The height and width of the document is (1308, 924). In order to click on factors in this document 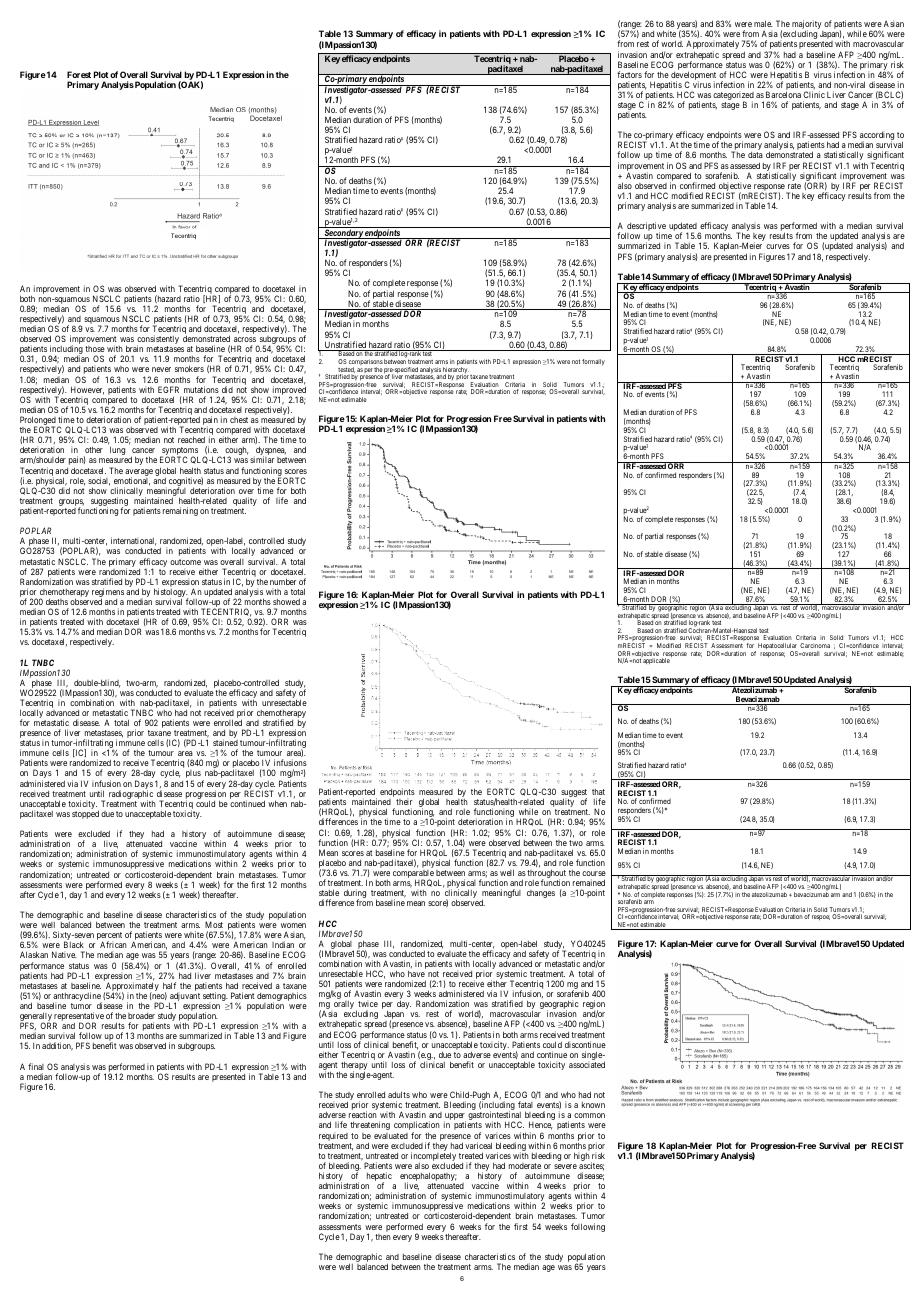, I will do `click(629, 74)`.
